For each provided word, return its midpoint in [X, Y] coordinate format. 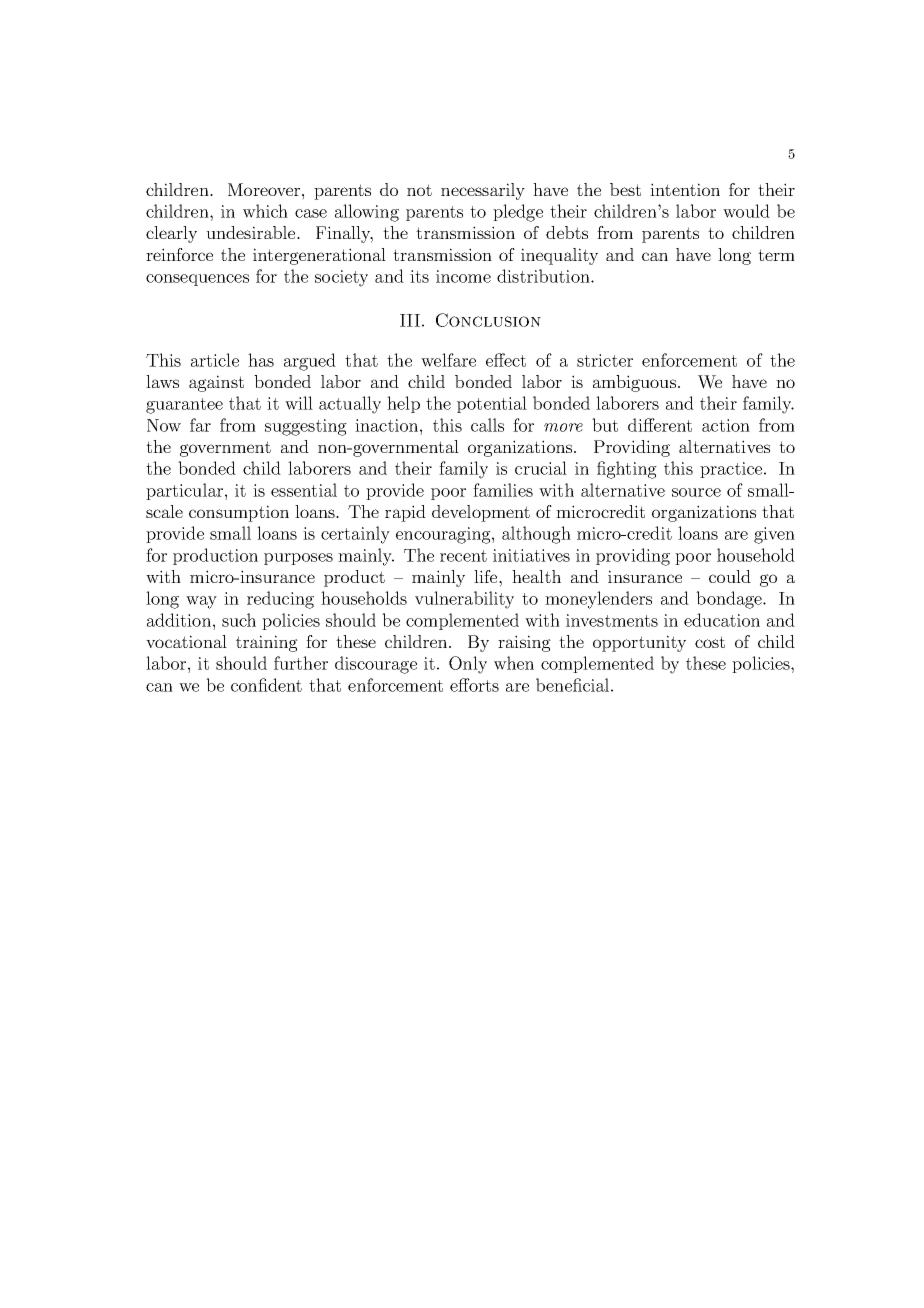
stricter [605, 360]
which [265, 211]
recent [463, 556]
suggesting [306, 427]
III [410, 320]
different [660, 425]
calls [487, 425]
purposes [298, 559]
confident [266, 685]
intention [685, 189]
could [730, 576]
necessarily [483, 191]
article [215, 360]
